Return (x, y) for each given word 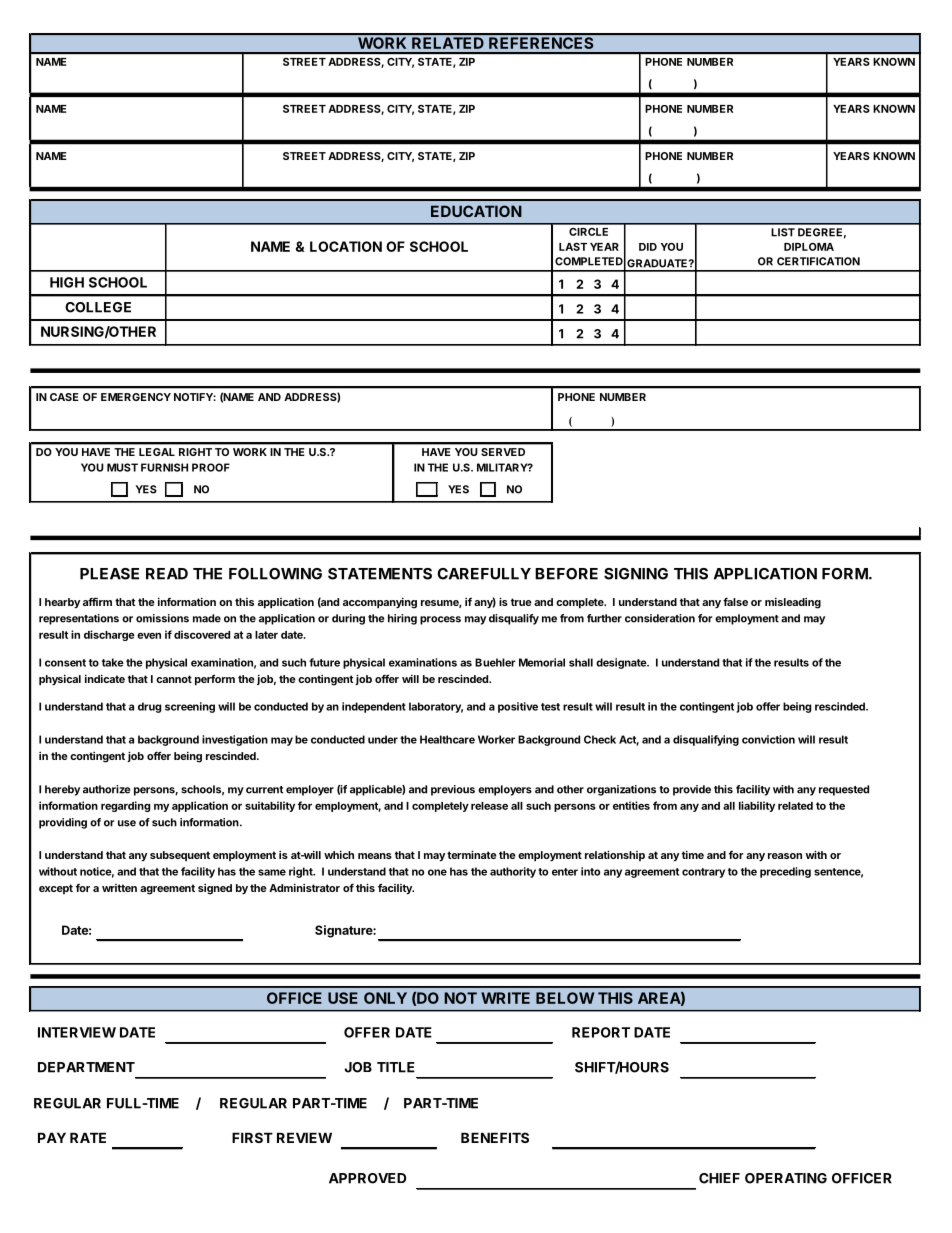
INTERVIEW (77, 1032)
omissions (162, 618)
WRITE (505, 998)
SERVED (503, 452)
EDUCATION (476, 211)
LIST (783, 232)
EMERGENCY (136, 397)
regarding (125, 806)
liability (757, 806)
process (440, 620)
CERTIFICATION (818, 261)
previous (453, 790)
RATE (88, 1137)
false (735, 602)
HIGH (67, 282)
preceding (785, 872)
